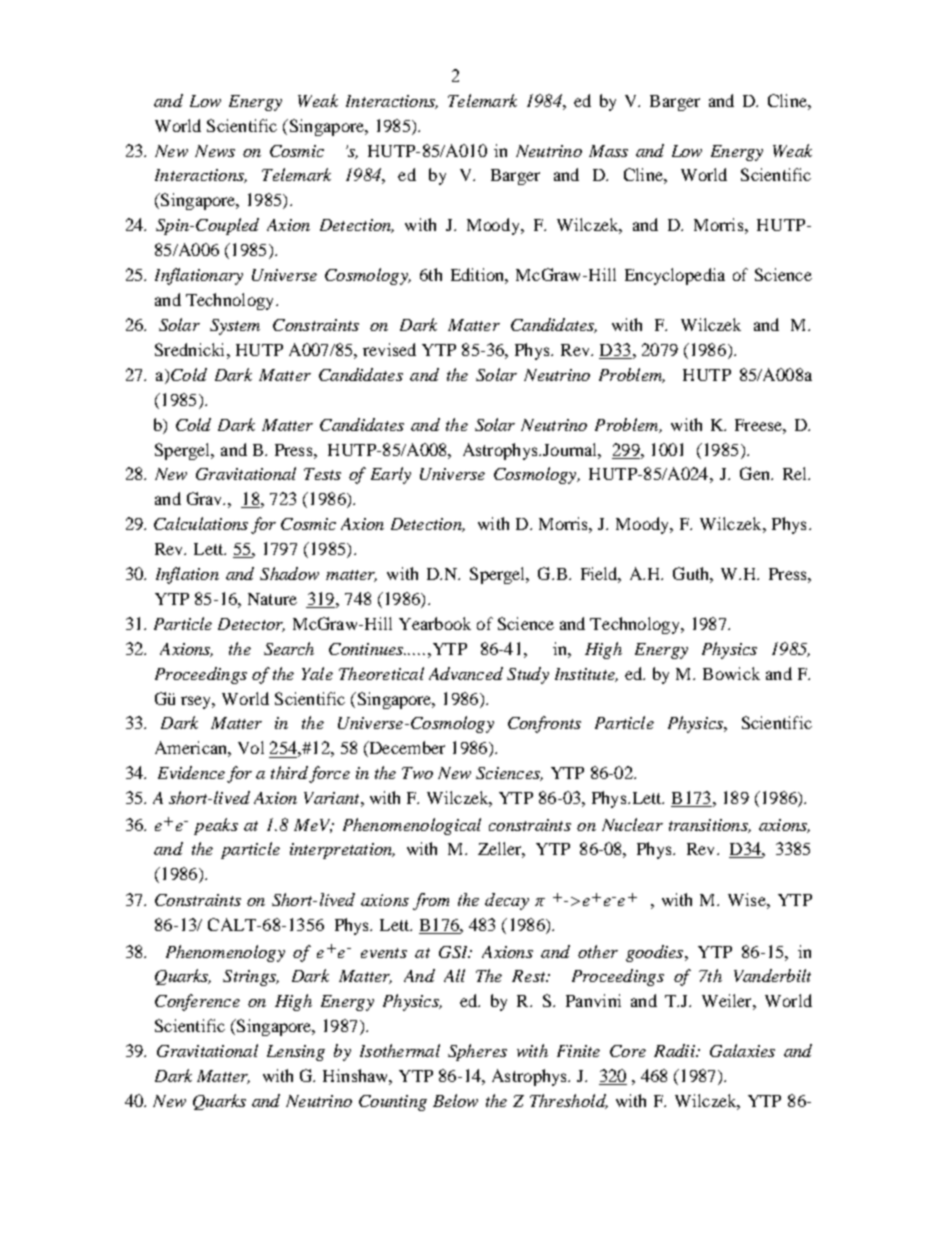 The image size is (952, 1233). I want to click on Gen, so click(756, 473).
